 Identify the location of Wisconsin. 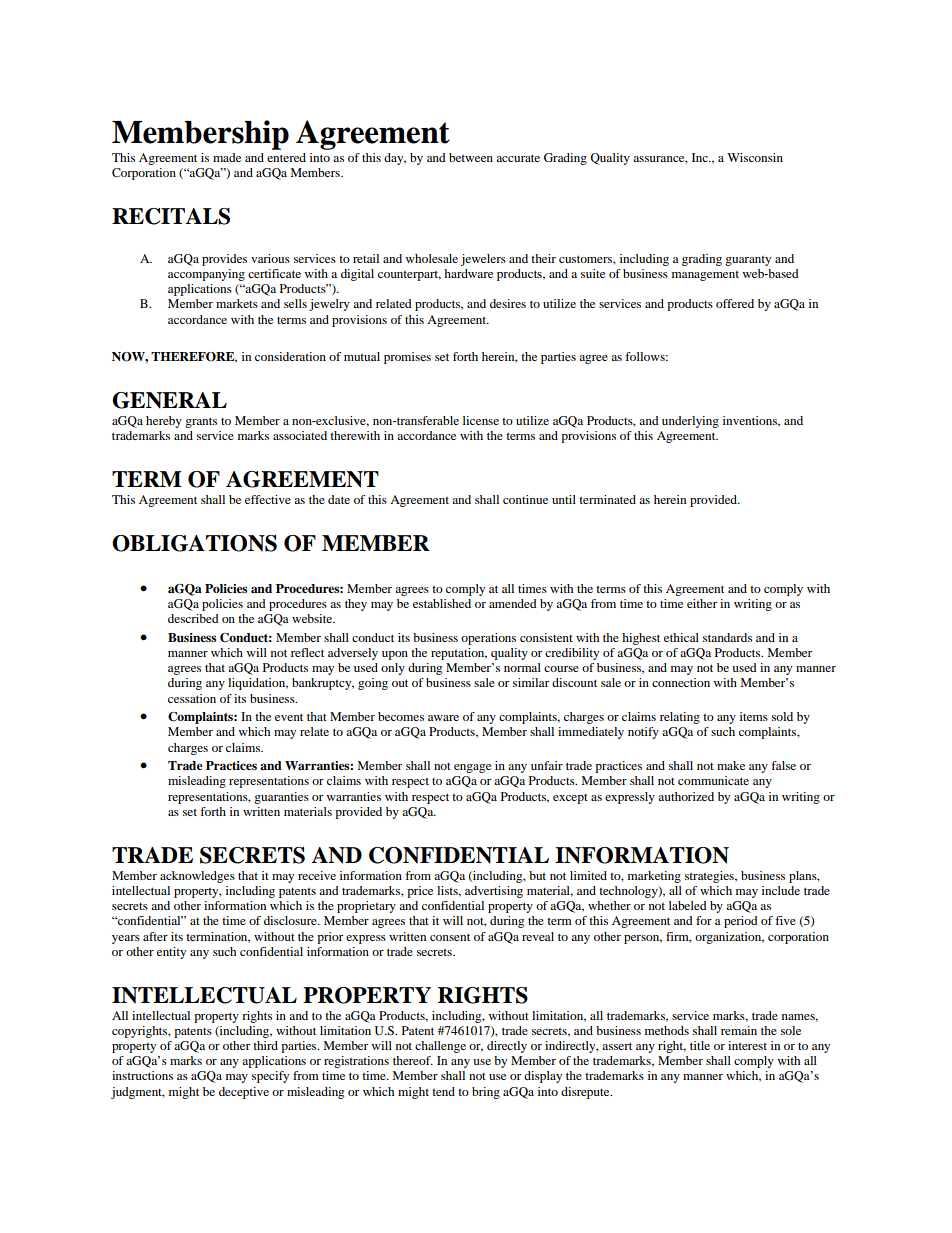
(755, 157).
